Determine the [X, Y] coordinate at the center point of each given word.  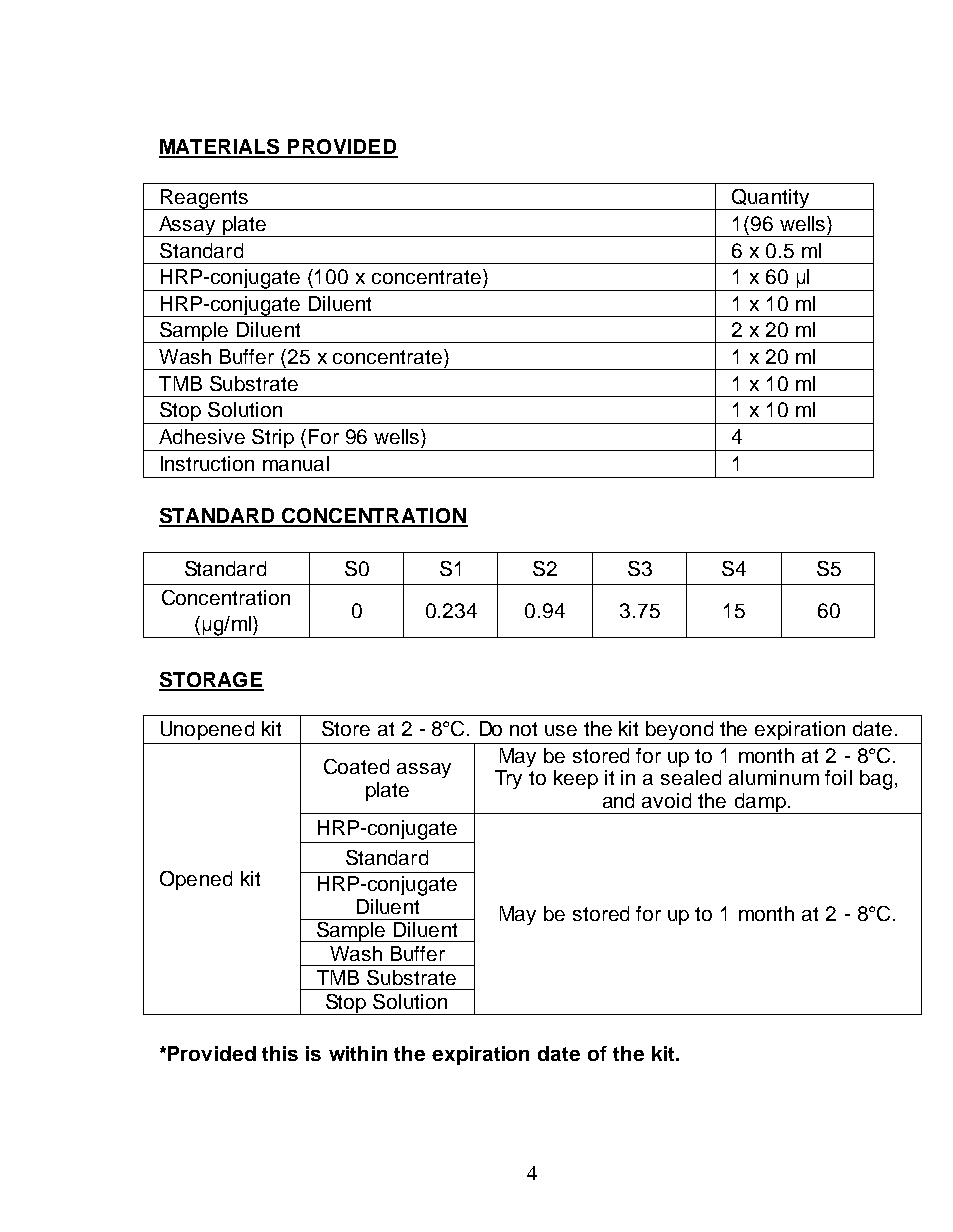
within [358, 1053]
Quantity [770, 199]
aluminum [774, 777]
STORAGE [211, 681]
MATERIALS [220, 148]
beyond [679, 730]
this [280, 1053]
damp [760, 803]
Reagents [204, 199]
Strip [274, 440]
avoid [666, 800]
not [523, 729]
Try [508, 779]
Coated [356, 766]
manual [296, 463]
